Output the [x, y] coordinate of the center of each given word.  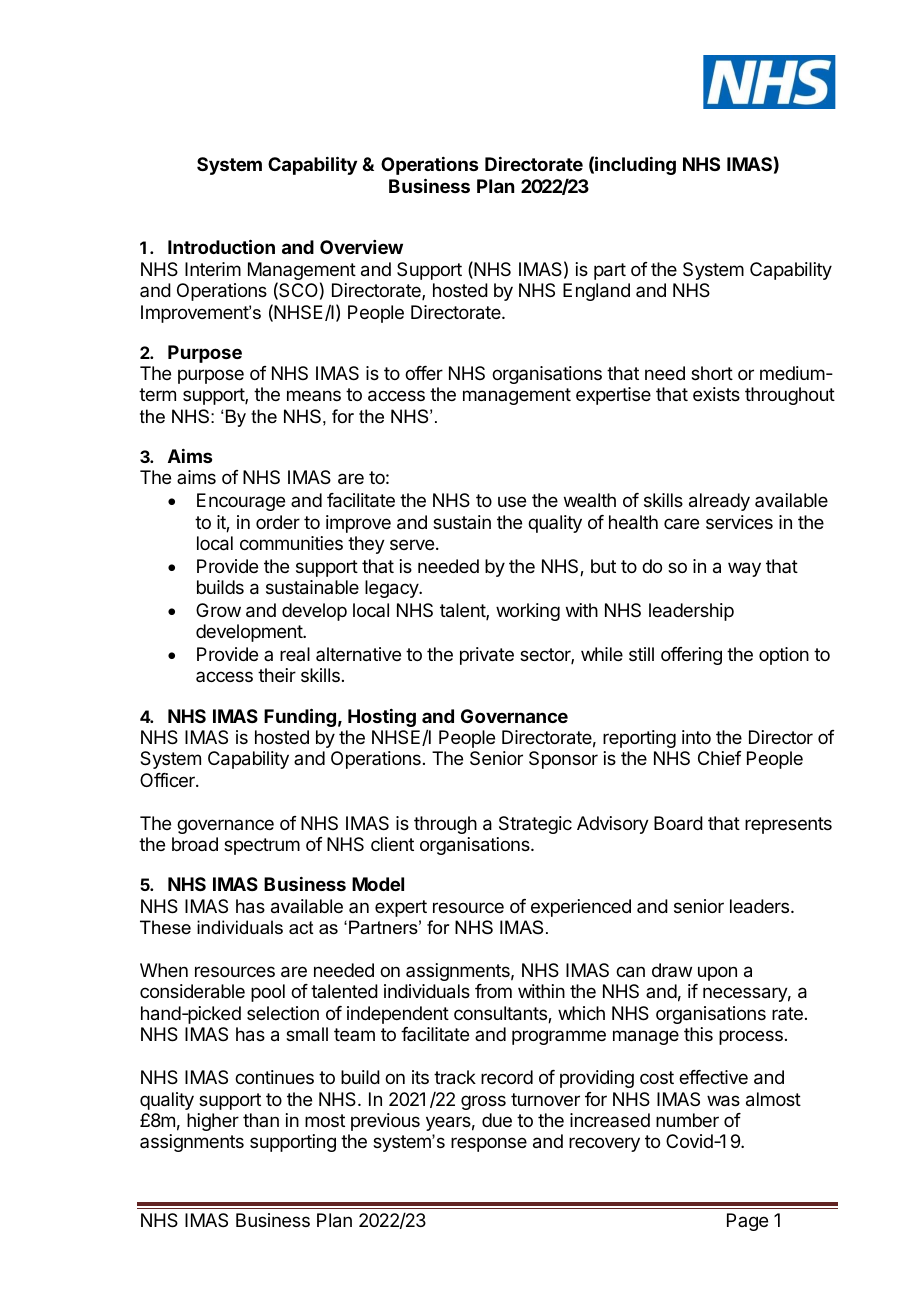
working [528, 612]
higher [213, 1122]
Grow [218, 610]
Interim [213, 269]
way [744, 569]
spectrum [262, 846]
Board [678, 823]
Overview [361, 247]
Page [747, 1222]
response [489, 1144]
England [596, 292]
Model [378, 884]
